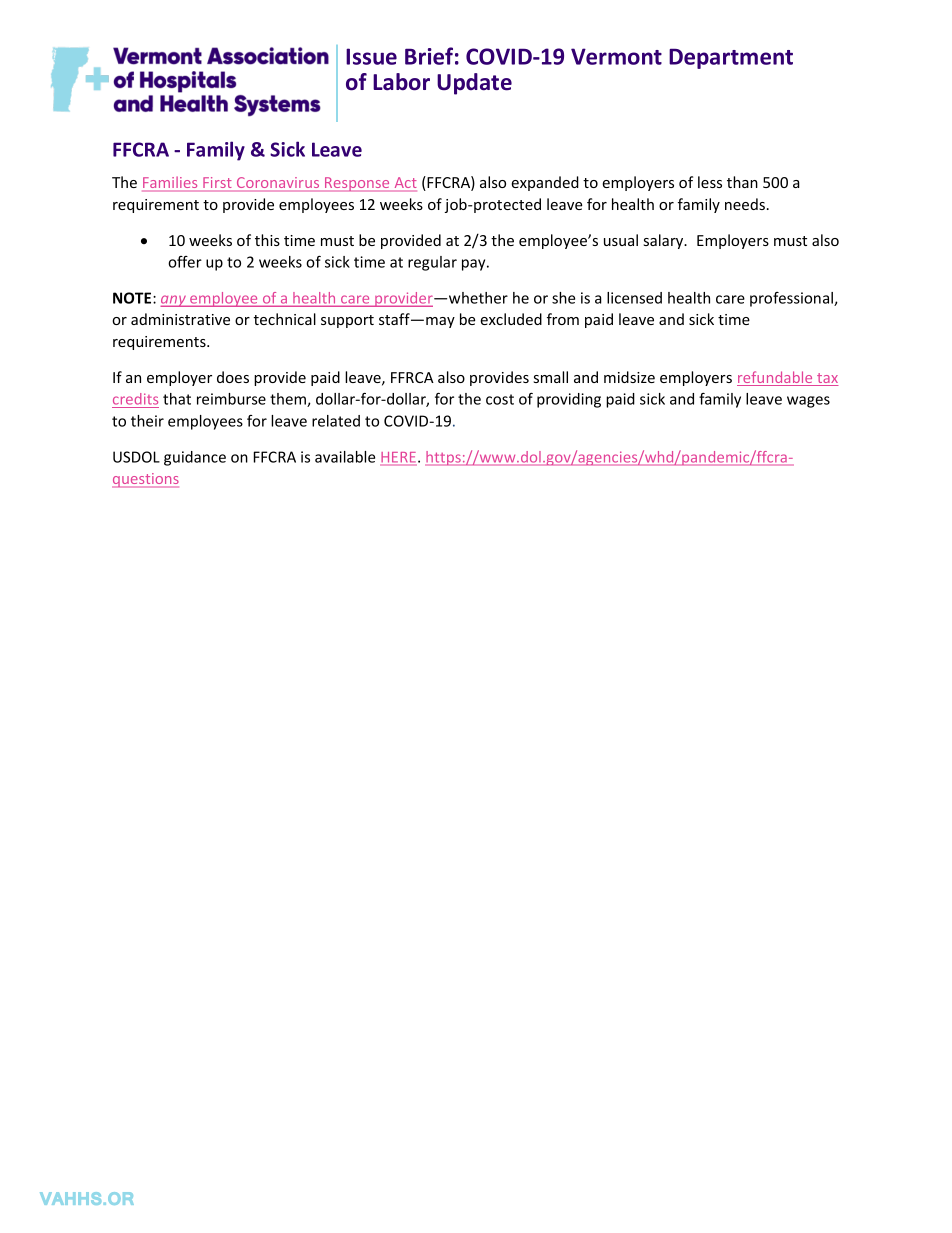  Describe the element at coordinates (545, 183) in the page. I see `expanded` at that location.
